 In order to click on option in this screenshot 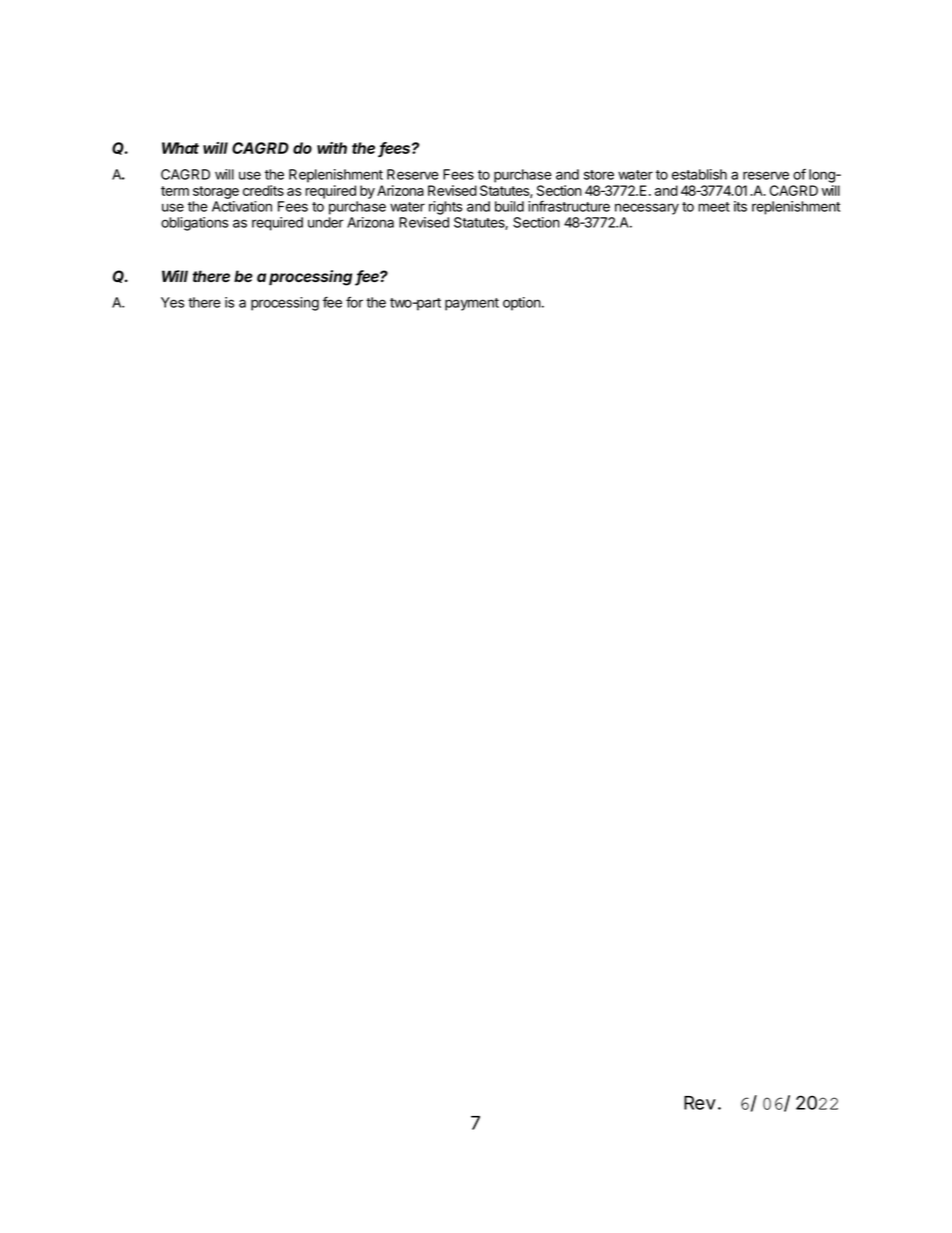, I will do `click(522, 304)`.
